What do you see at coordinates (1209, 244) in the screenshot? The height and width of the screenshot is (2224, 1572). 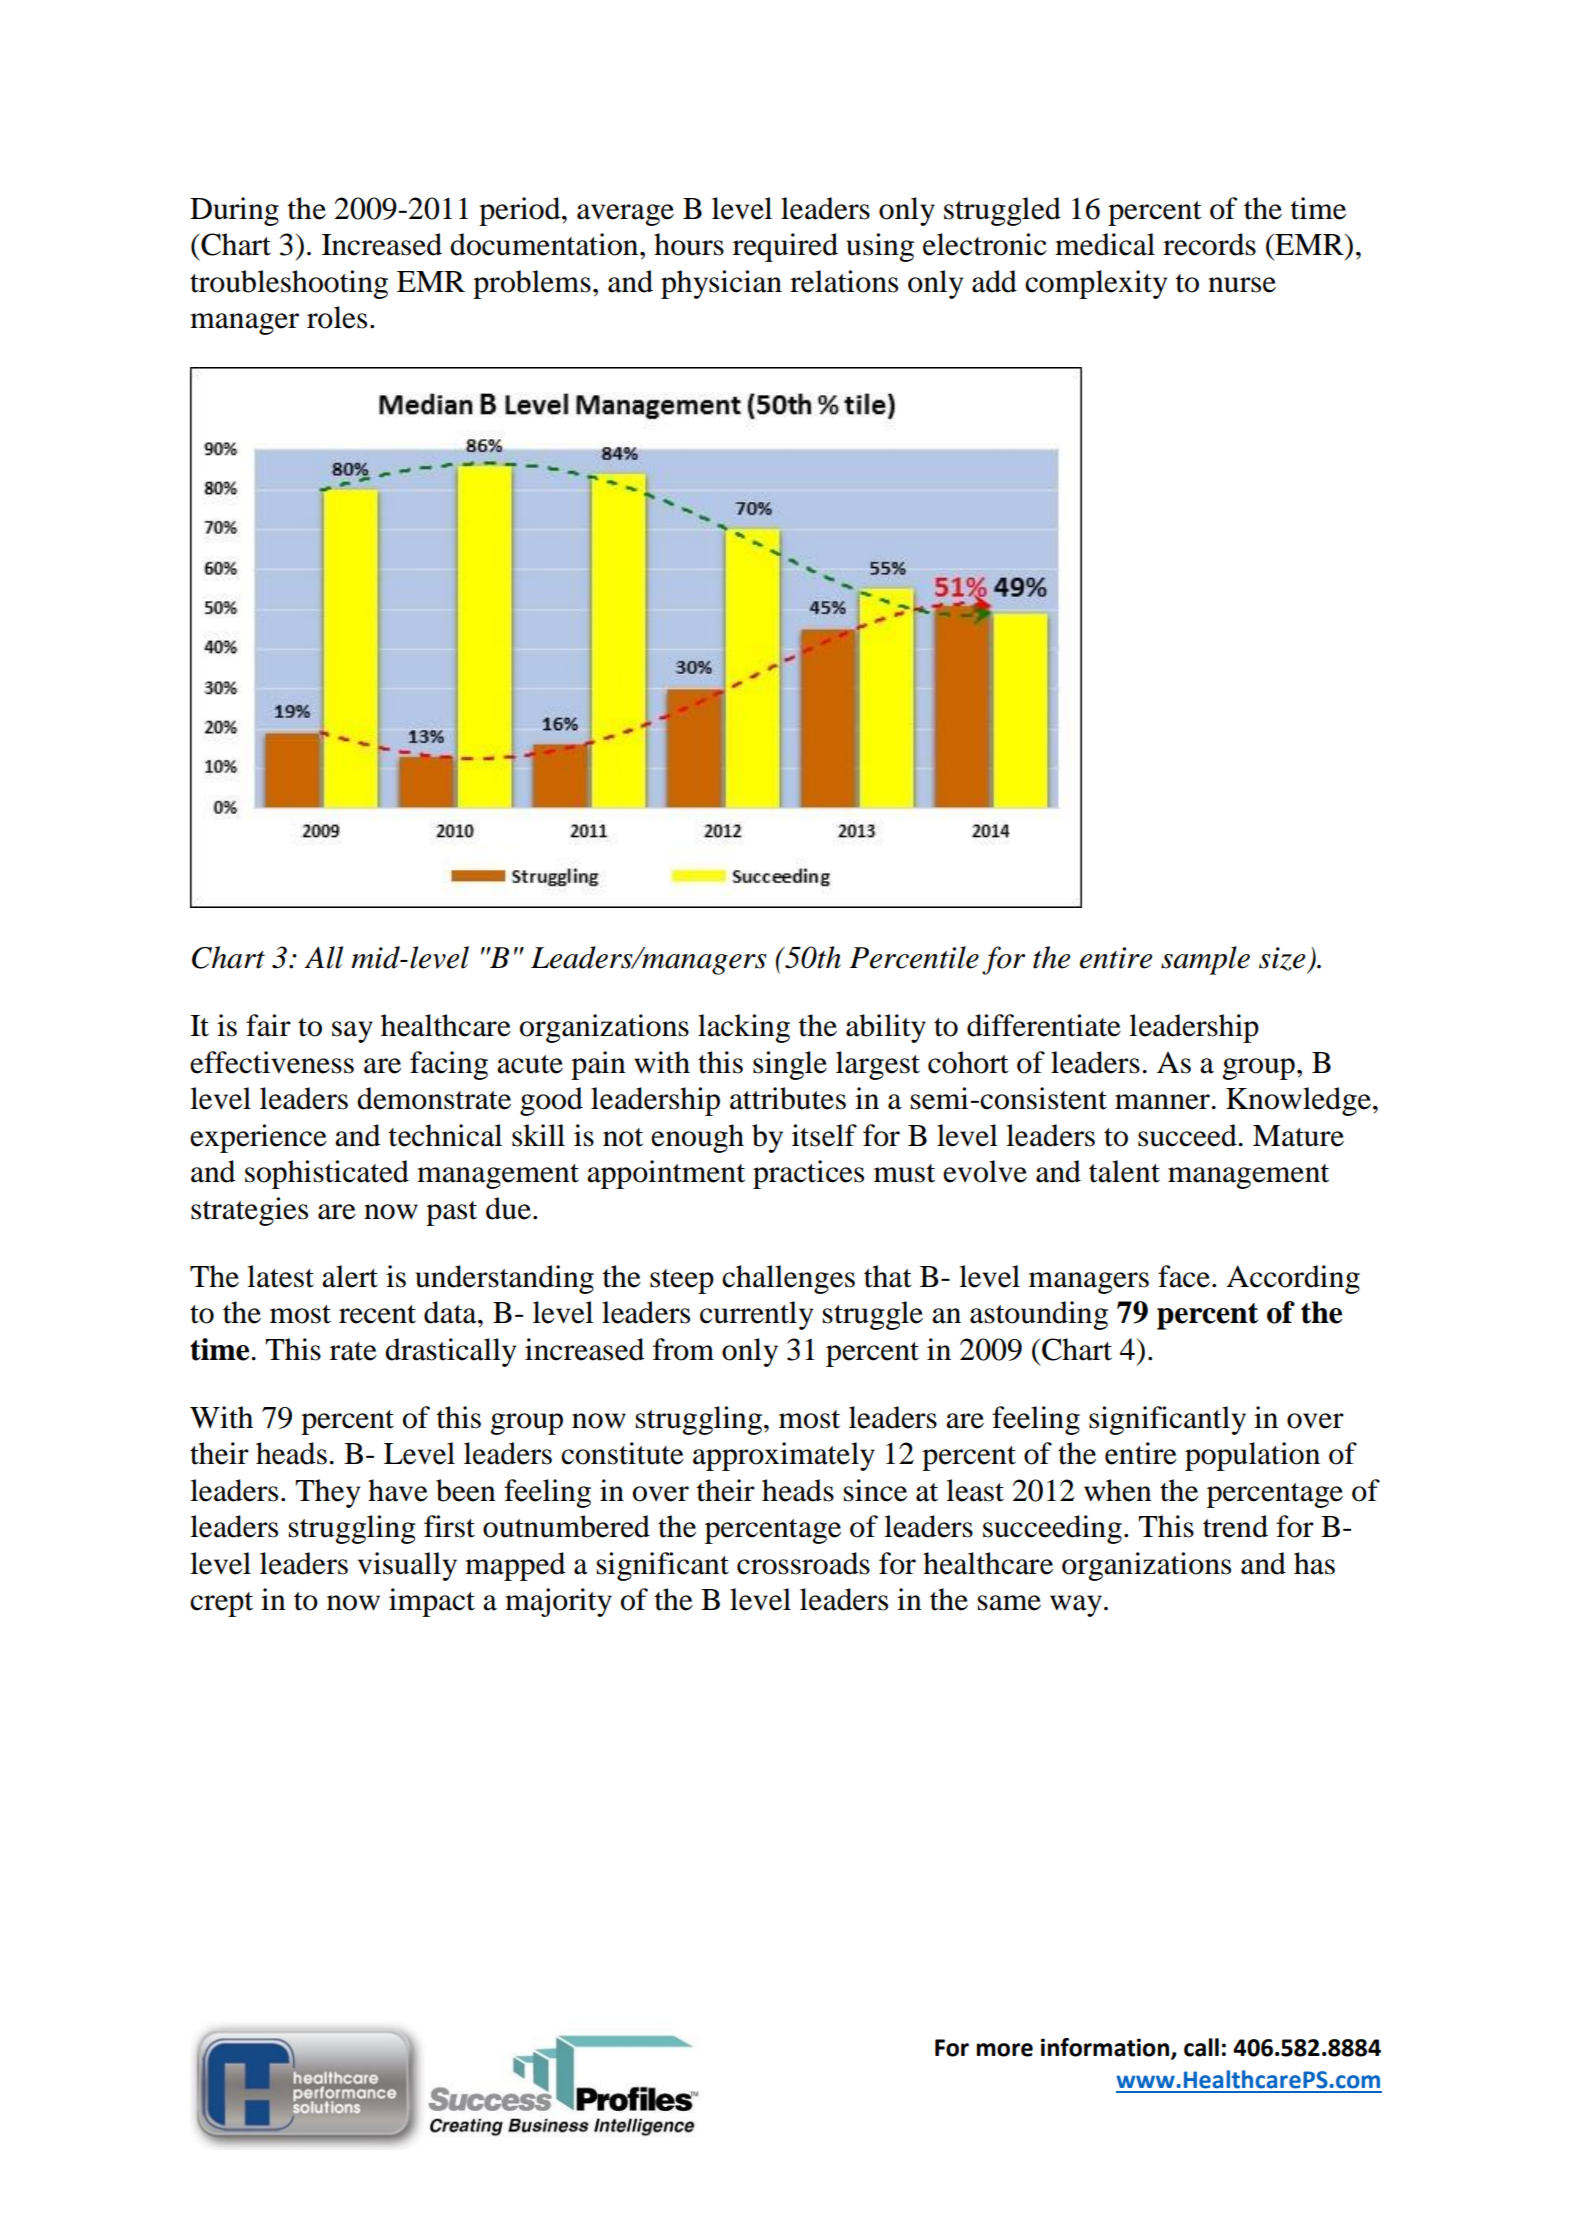 I see `records` at bounding box center [1209, 244].
